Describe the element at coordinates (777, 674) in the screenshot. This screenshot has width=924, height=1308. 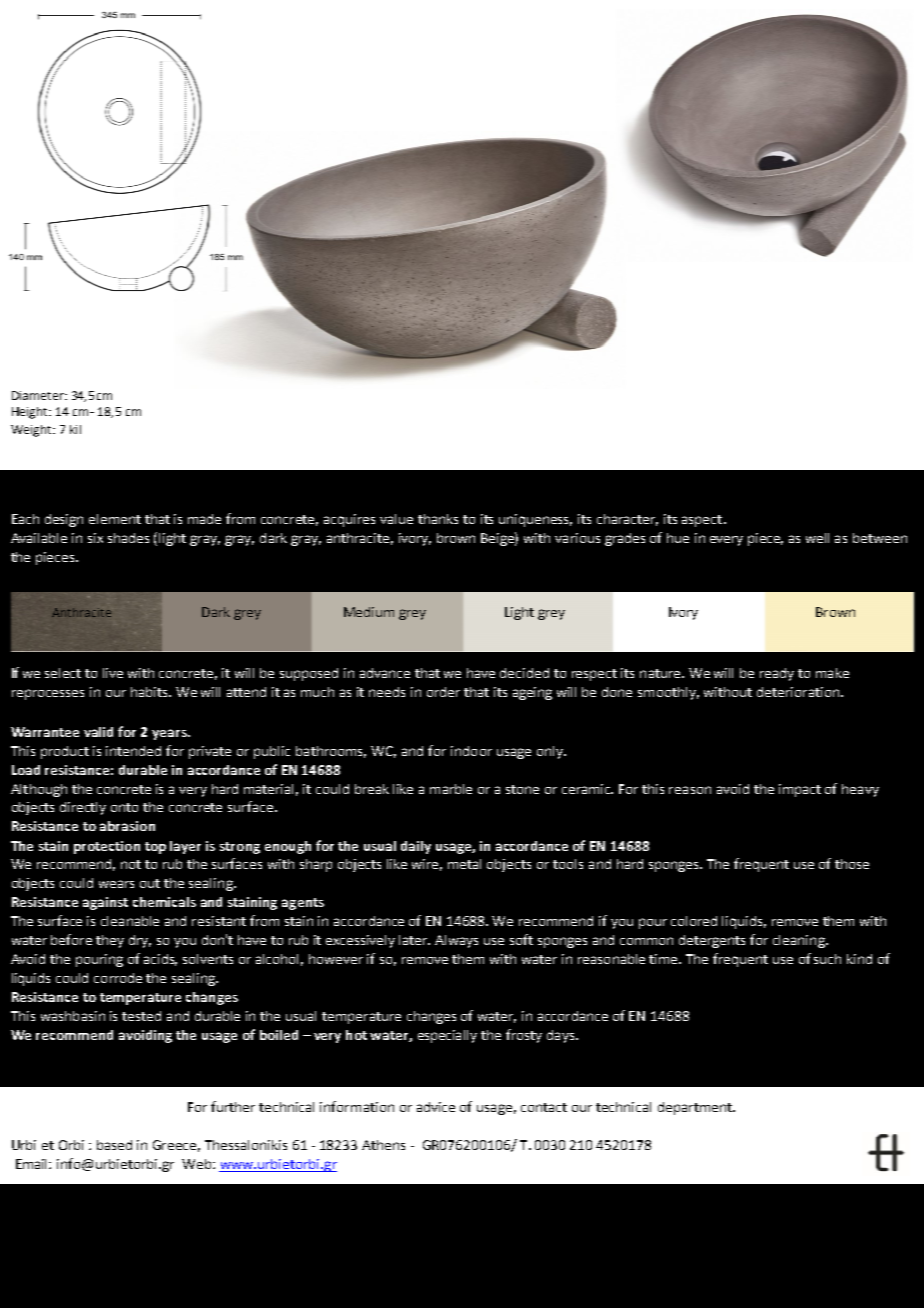
I see `ready` at that location.
